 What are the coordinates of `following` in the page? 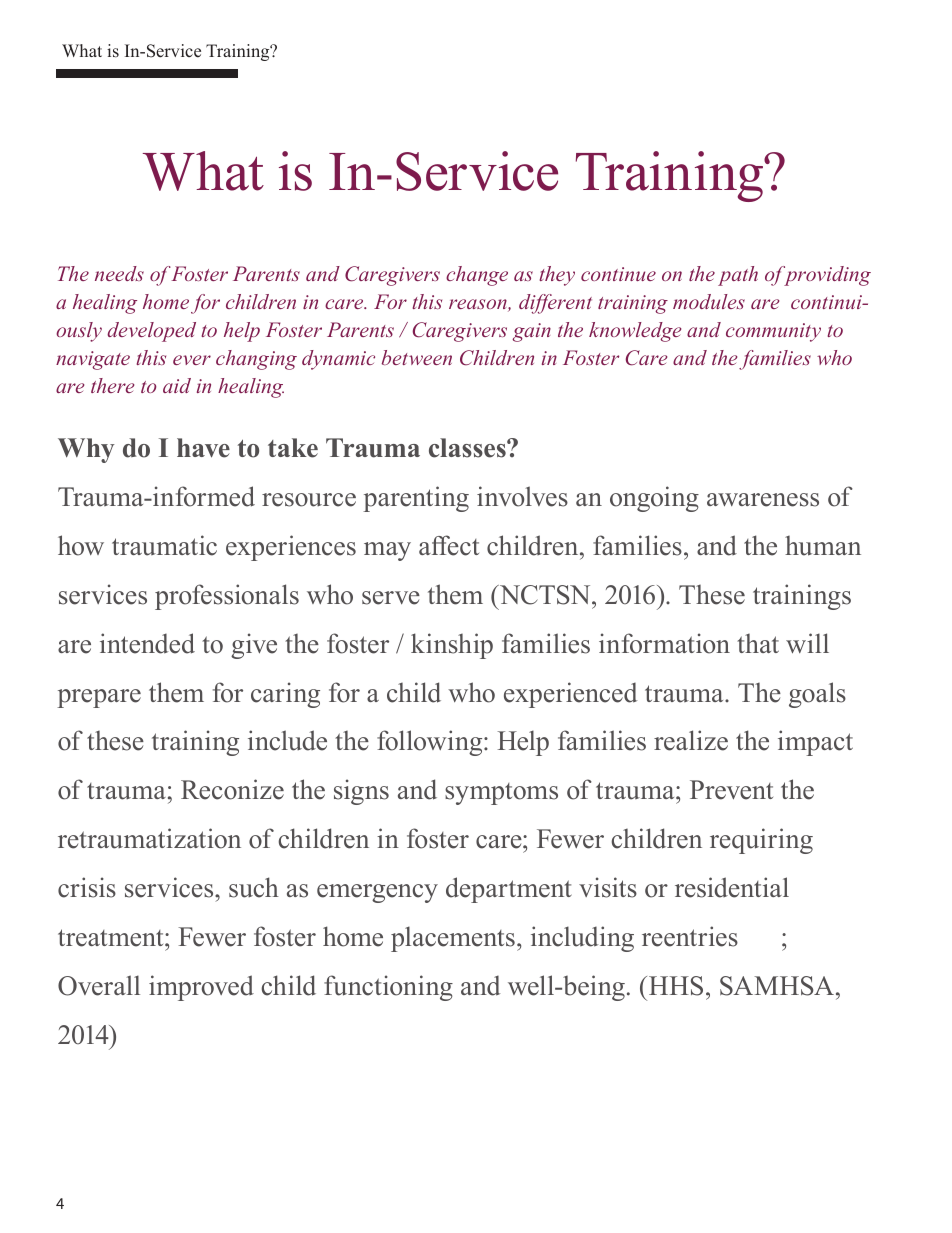 It's located at (431, 743).
